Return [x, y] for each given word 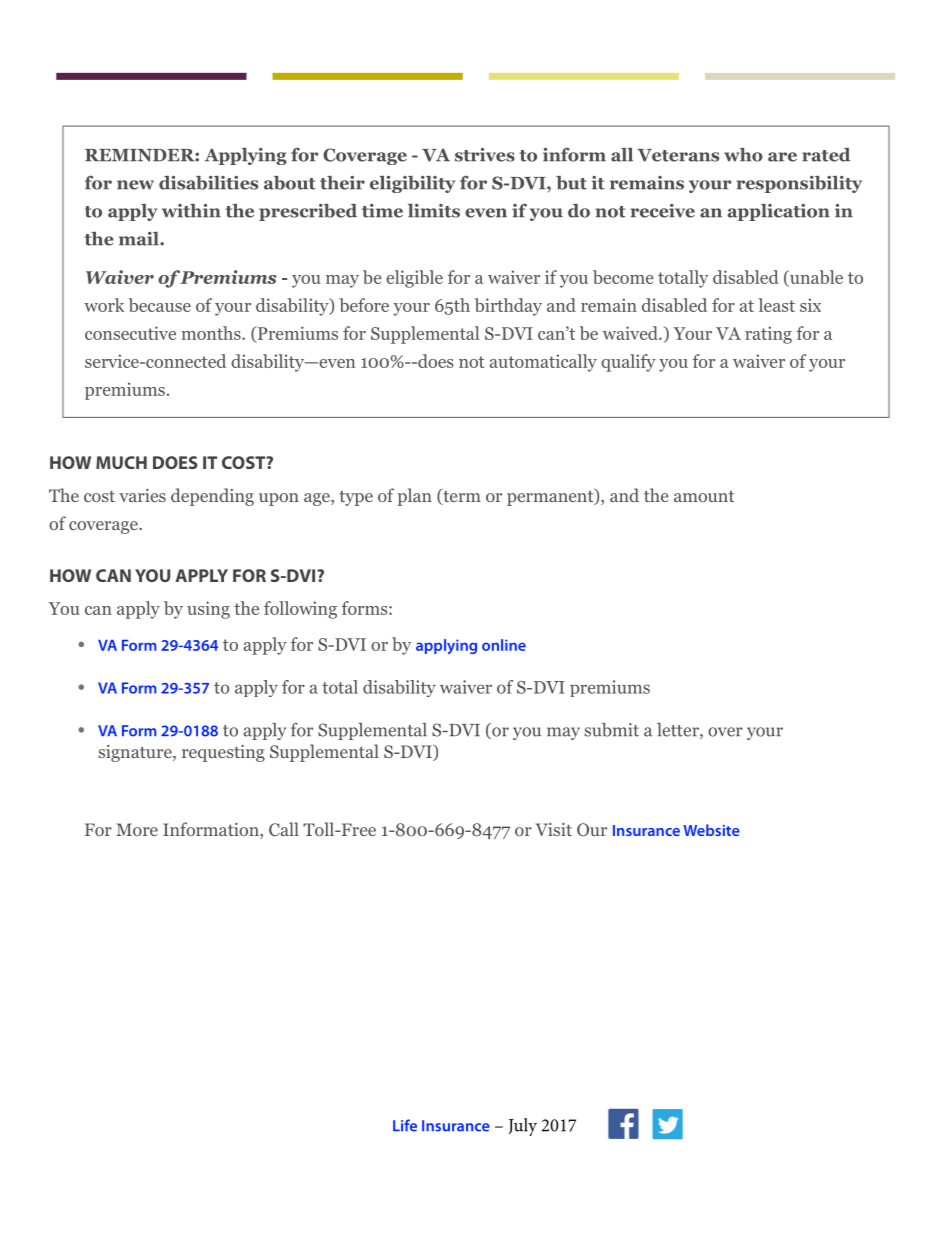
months [212, 333]
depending [212, 497]
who [743, 155]
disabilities [208, 183]
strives [485, 155]
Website [711, 830]
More [137, 829]
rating [768, 335]
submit [611, 730]
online [504, 645]
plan [414, 497]
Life [405, 1125]
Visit [554, 829]
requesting [223, 753]
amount [704, 496]
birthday [508, 307]
